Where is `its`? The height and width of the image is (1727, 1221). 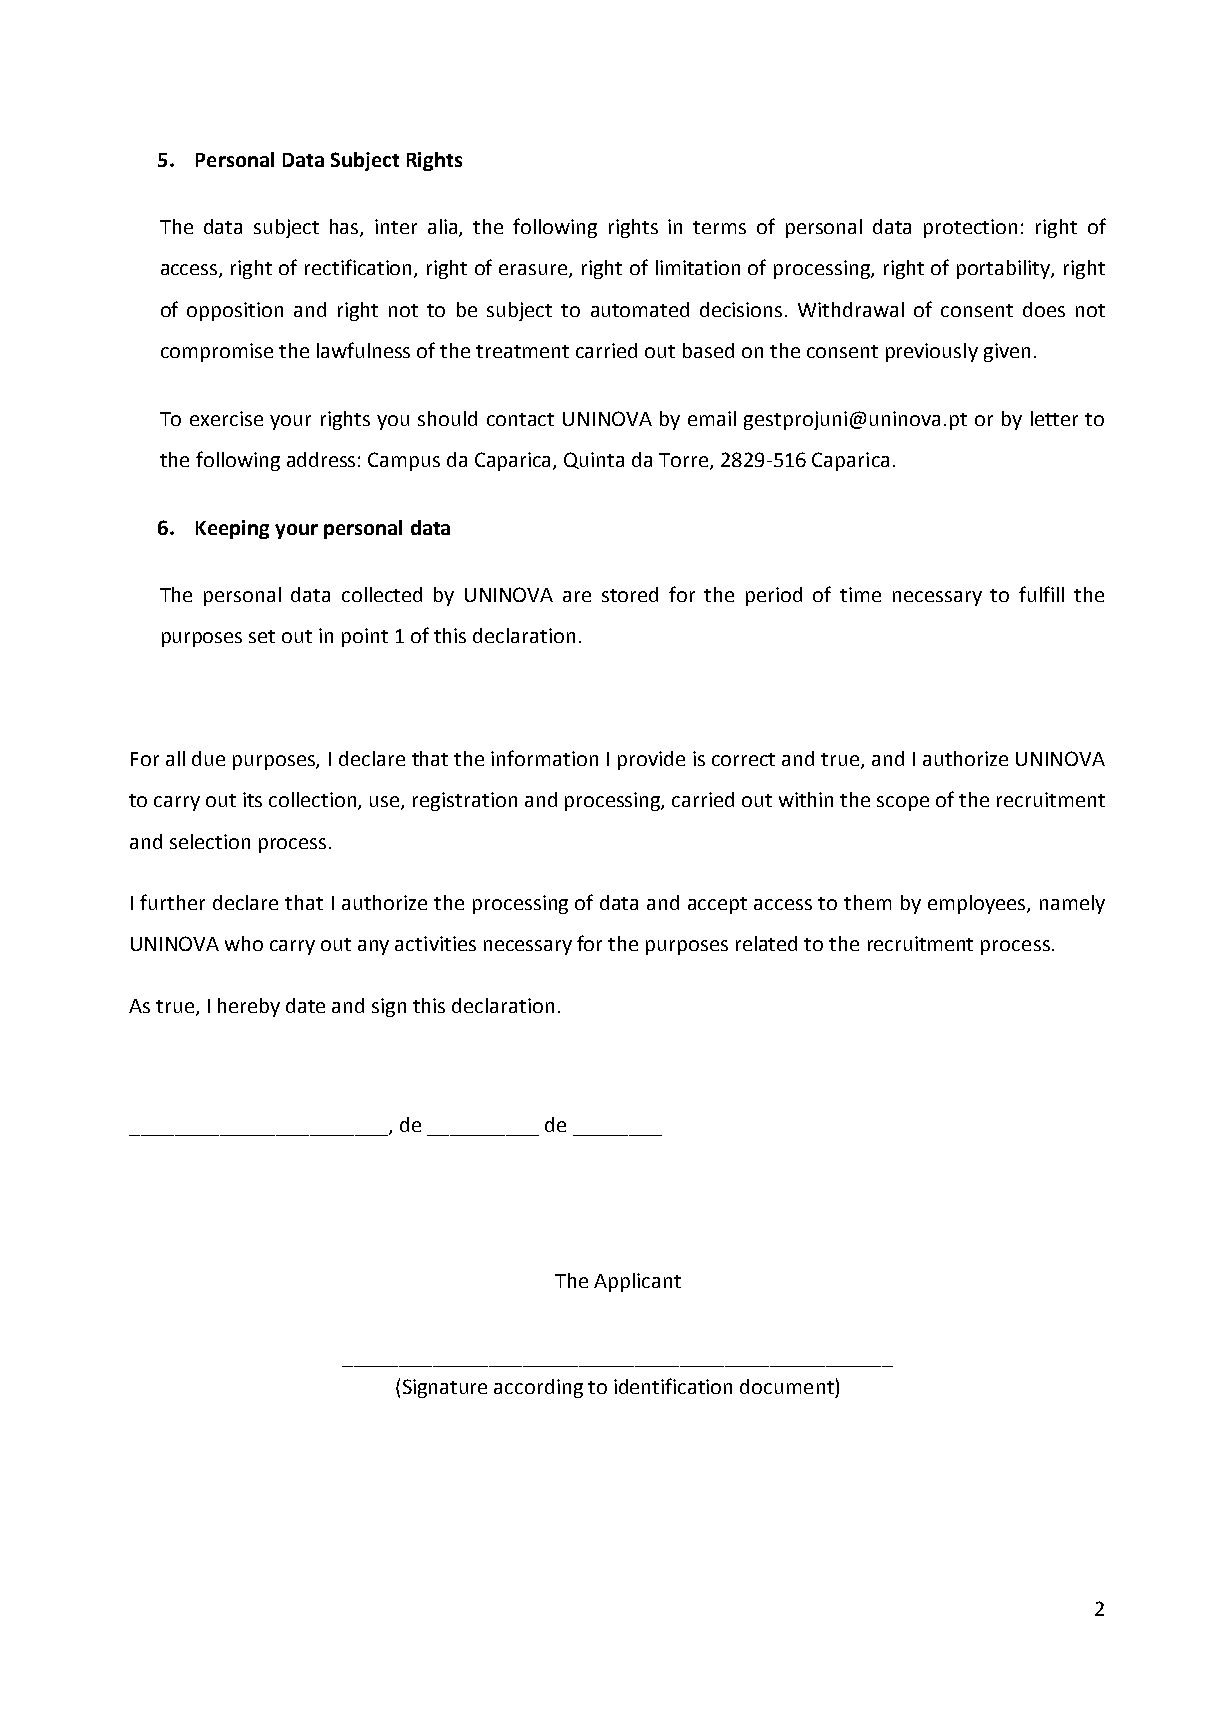
its is located at coordinates (252, 799).
